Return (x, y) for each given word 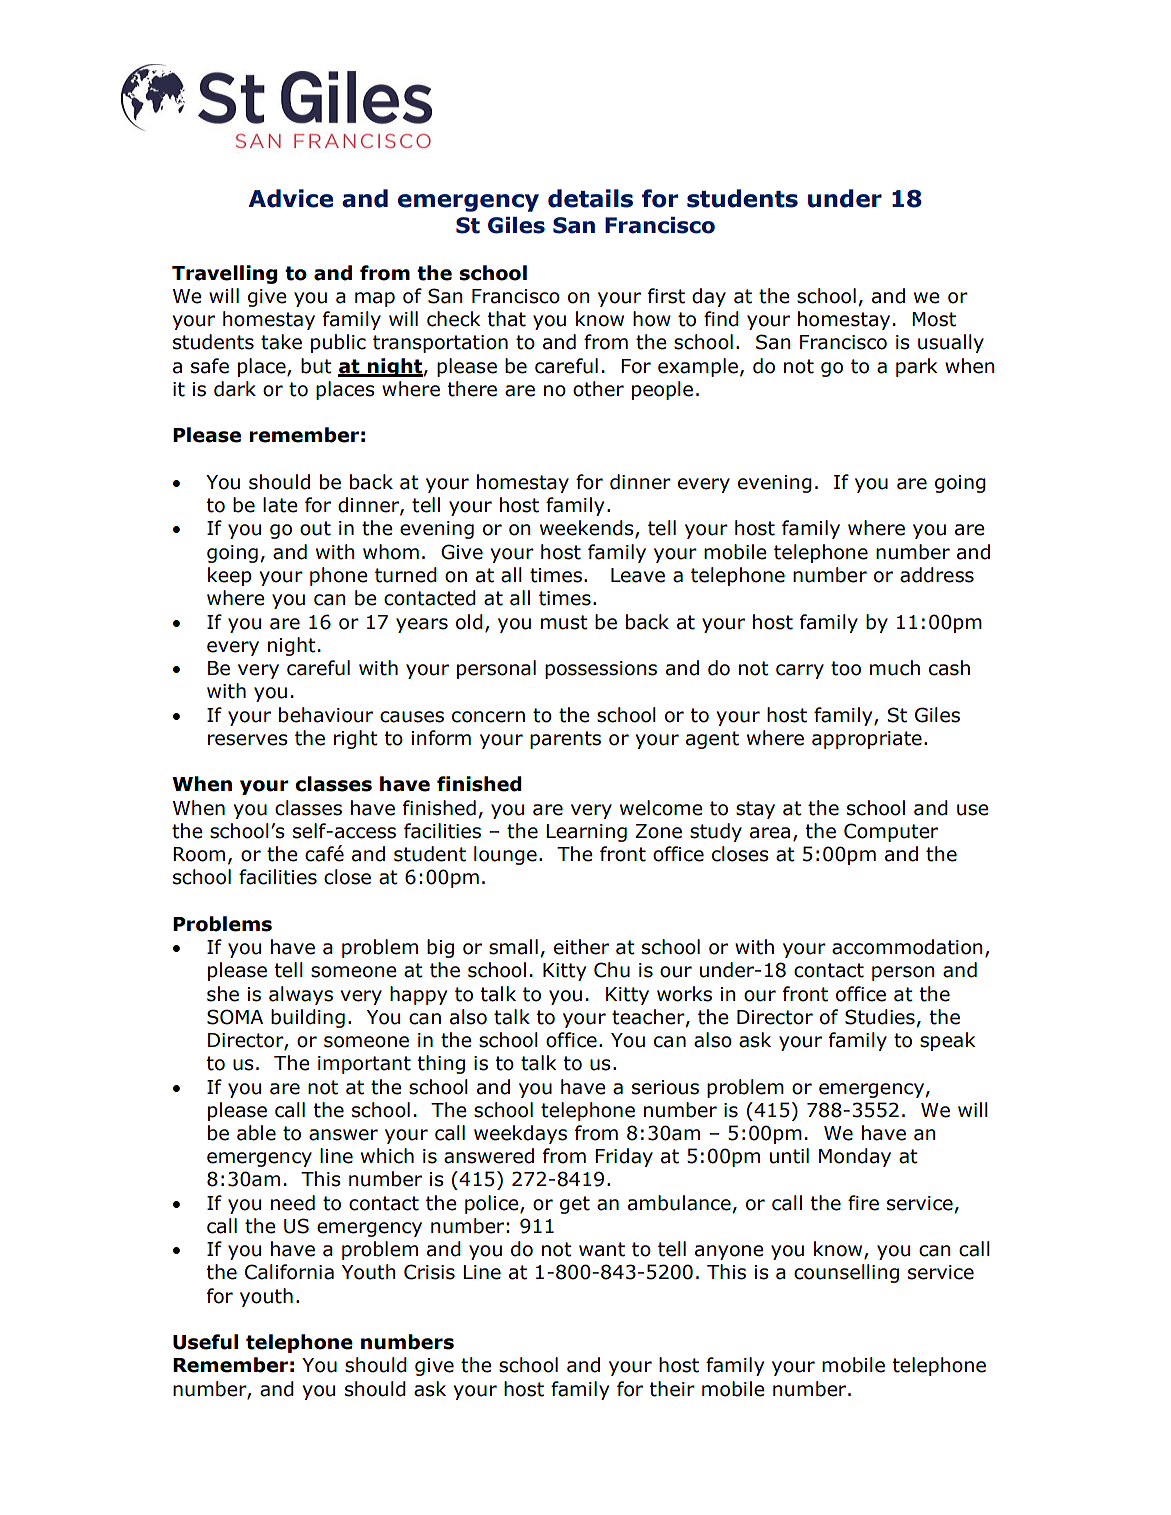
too (846, 668)
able (256, 1133)
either (581, 947)
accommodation (907, 947)
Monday (855, 1157)
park (917, 367)
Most (934, 319)
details (590, 198)
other (598, 389)
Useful (205, 1342)
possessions (601, 670)
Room (199, 854)
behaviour (326, 715)
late (280, 505)
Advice (290, 198)
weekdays (520, 1134)
